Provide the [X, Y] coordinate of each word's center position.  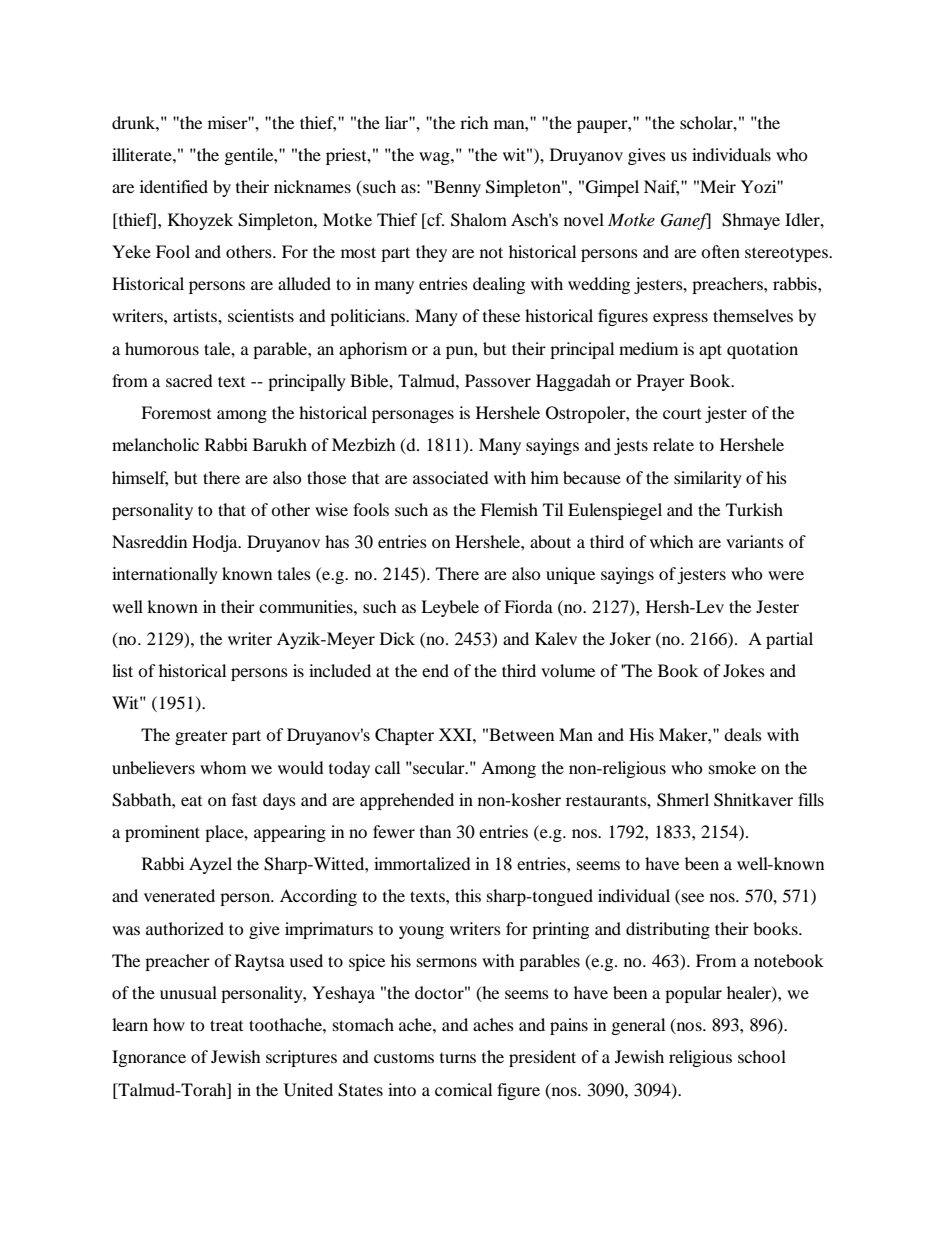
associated [451, 477]
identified [174, 186]
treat [226, 1025]
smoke [732, 767]
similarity [708, 479]
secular [439, 767]
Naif [661, 188]
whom [223, 767]
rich [474, 122]
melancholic [155, 444]
